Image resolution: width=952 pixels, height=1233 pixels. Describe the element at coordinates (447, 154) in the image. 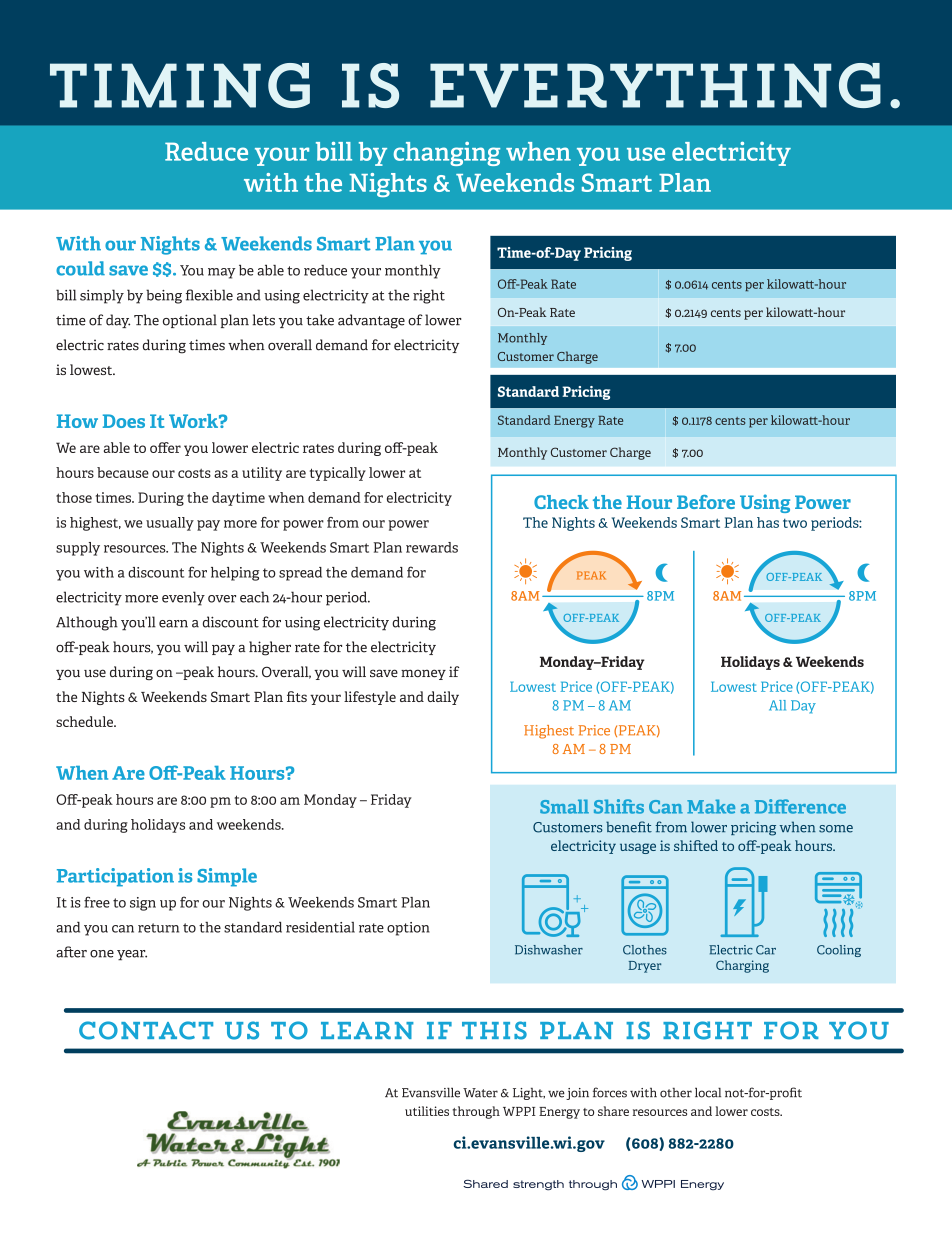

I see `changing` at that location.
